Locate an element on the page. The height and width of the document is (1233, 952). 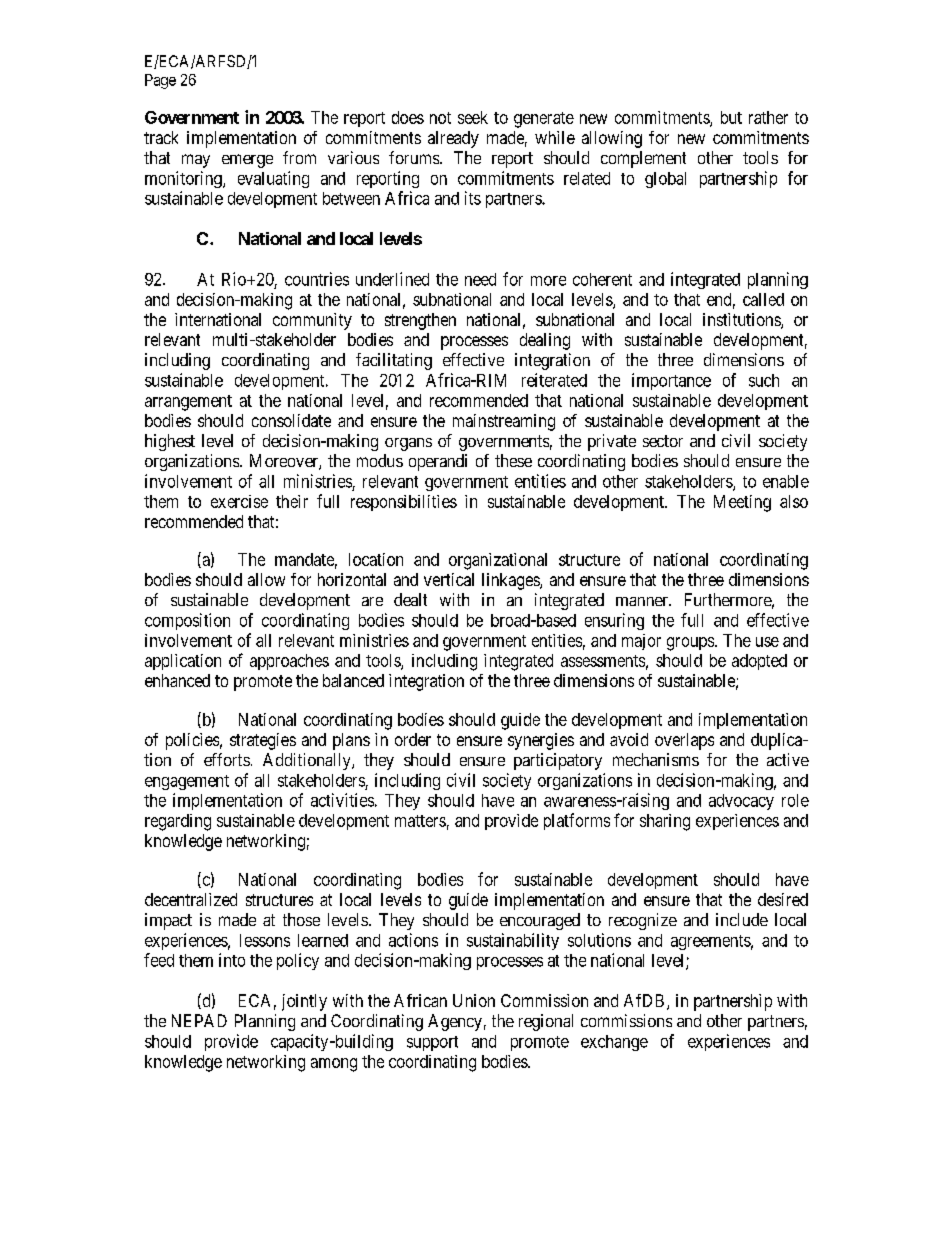
but is located at coordinates (731, 117).
